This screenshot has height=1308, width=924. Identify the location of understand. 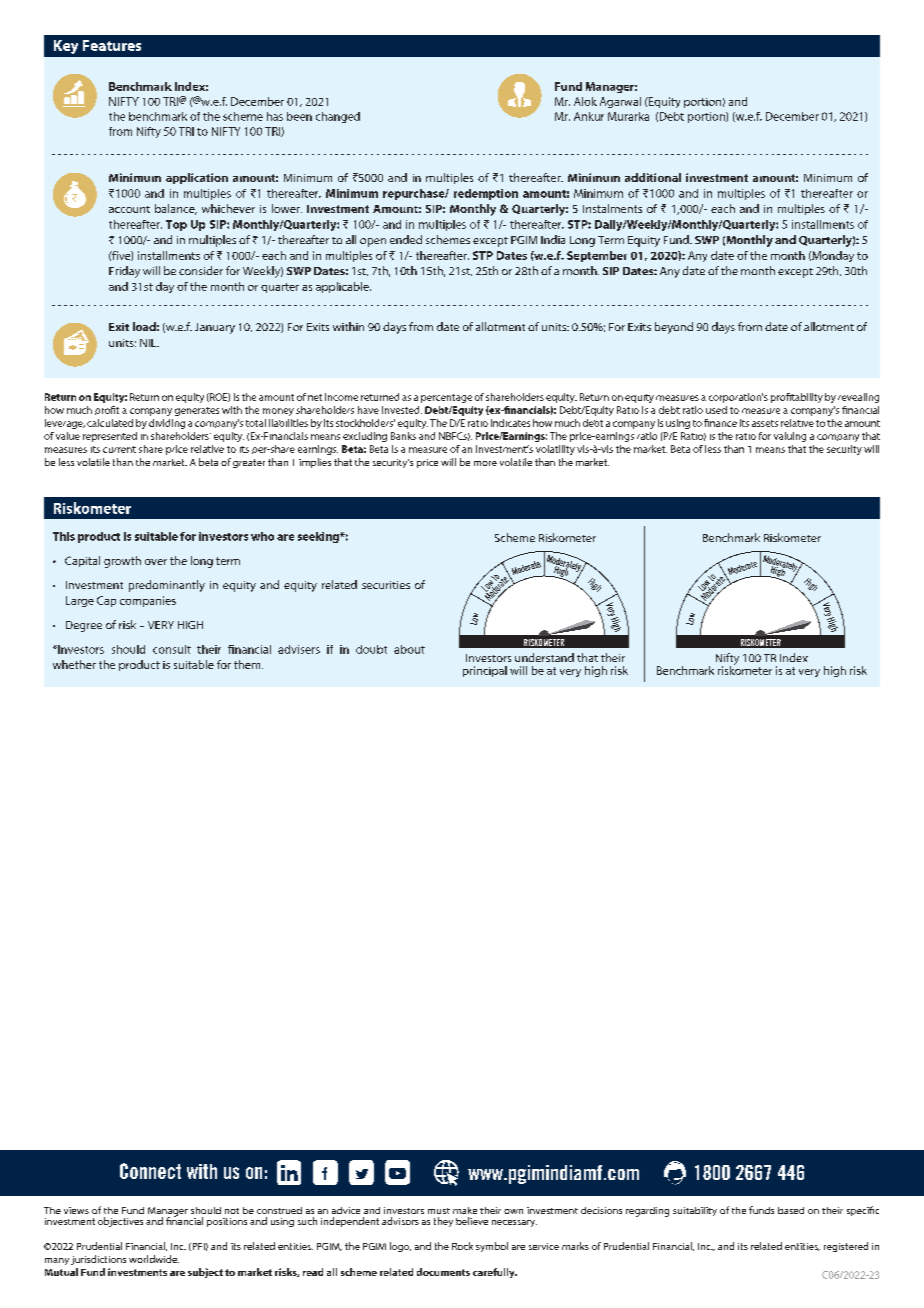
(544, 657).
